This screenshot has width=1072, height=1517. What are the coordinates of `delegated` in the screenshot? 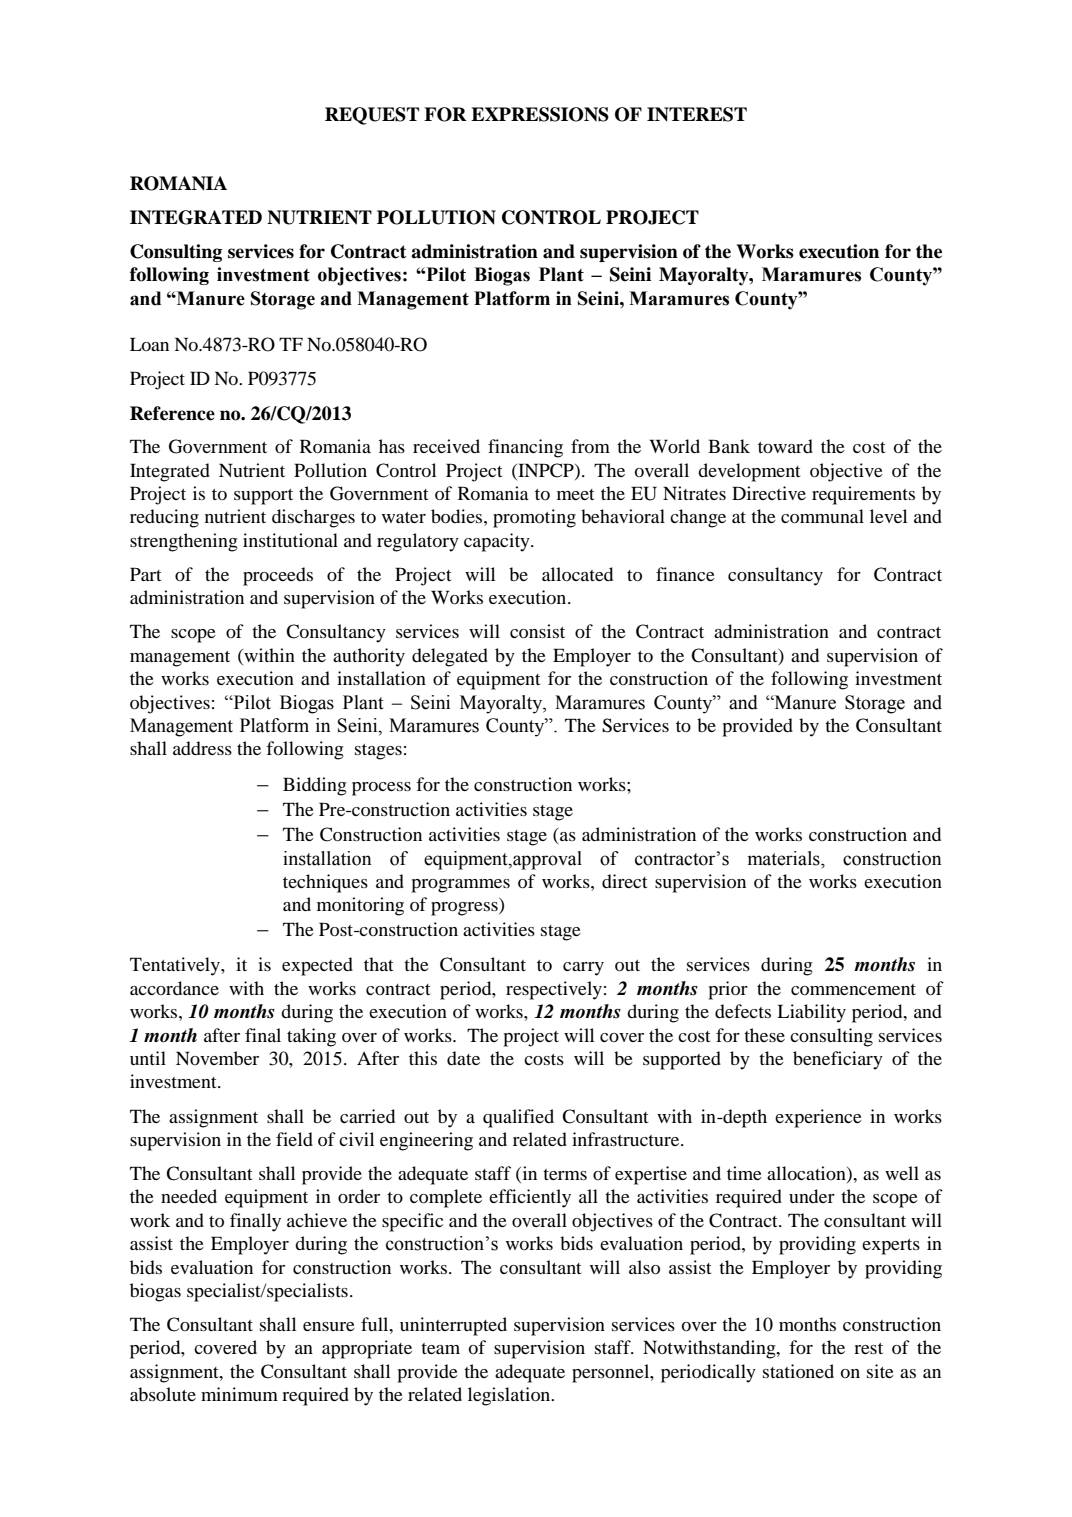 It's located at (450, 657).
